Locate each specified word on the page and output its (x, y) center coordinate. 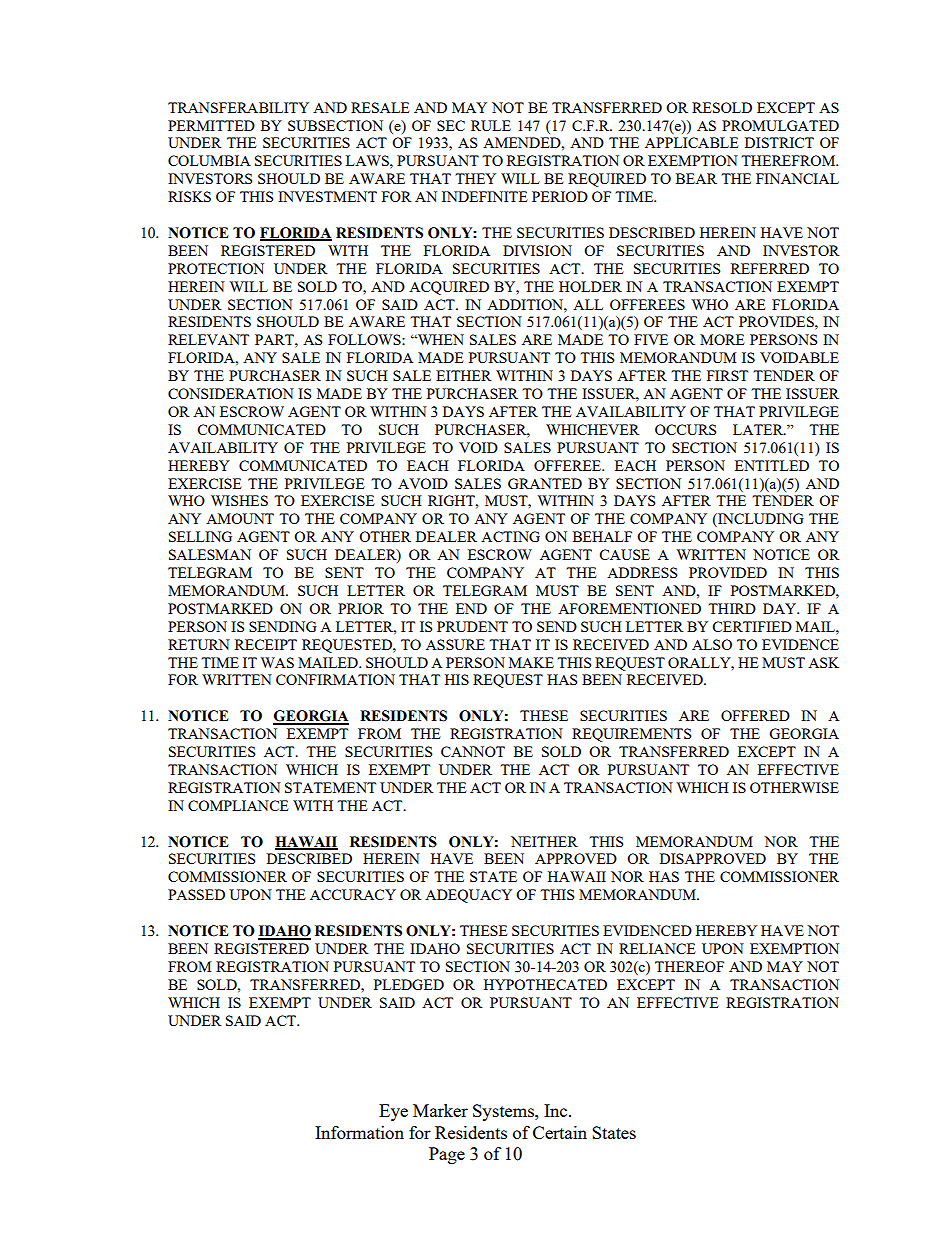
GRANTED (545, 483)
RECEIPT (266, 644)
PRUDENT (472, 626)
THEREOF (689, 966)
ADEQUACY (468, 896)
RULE (491, 125)
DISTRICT (779, 142)
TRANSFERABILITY (238, 107)
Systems (504, 1112)
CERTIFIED (752, 626)
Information (359, 1132)
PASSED (196, 894)
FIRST (727, 375)
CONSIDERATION (231, 393)
